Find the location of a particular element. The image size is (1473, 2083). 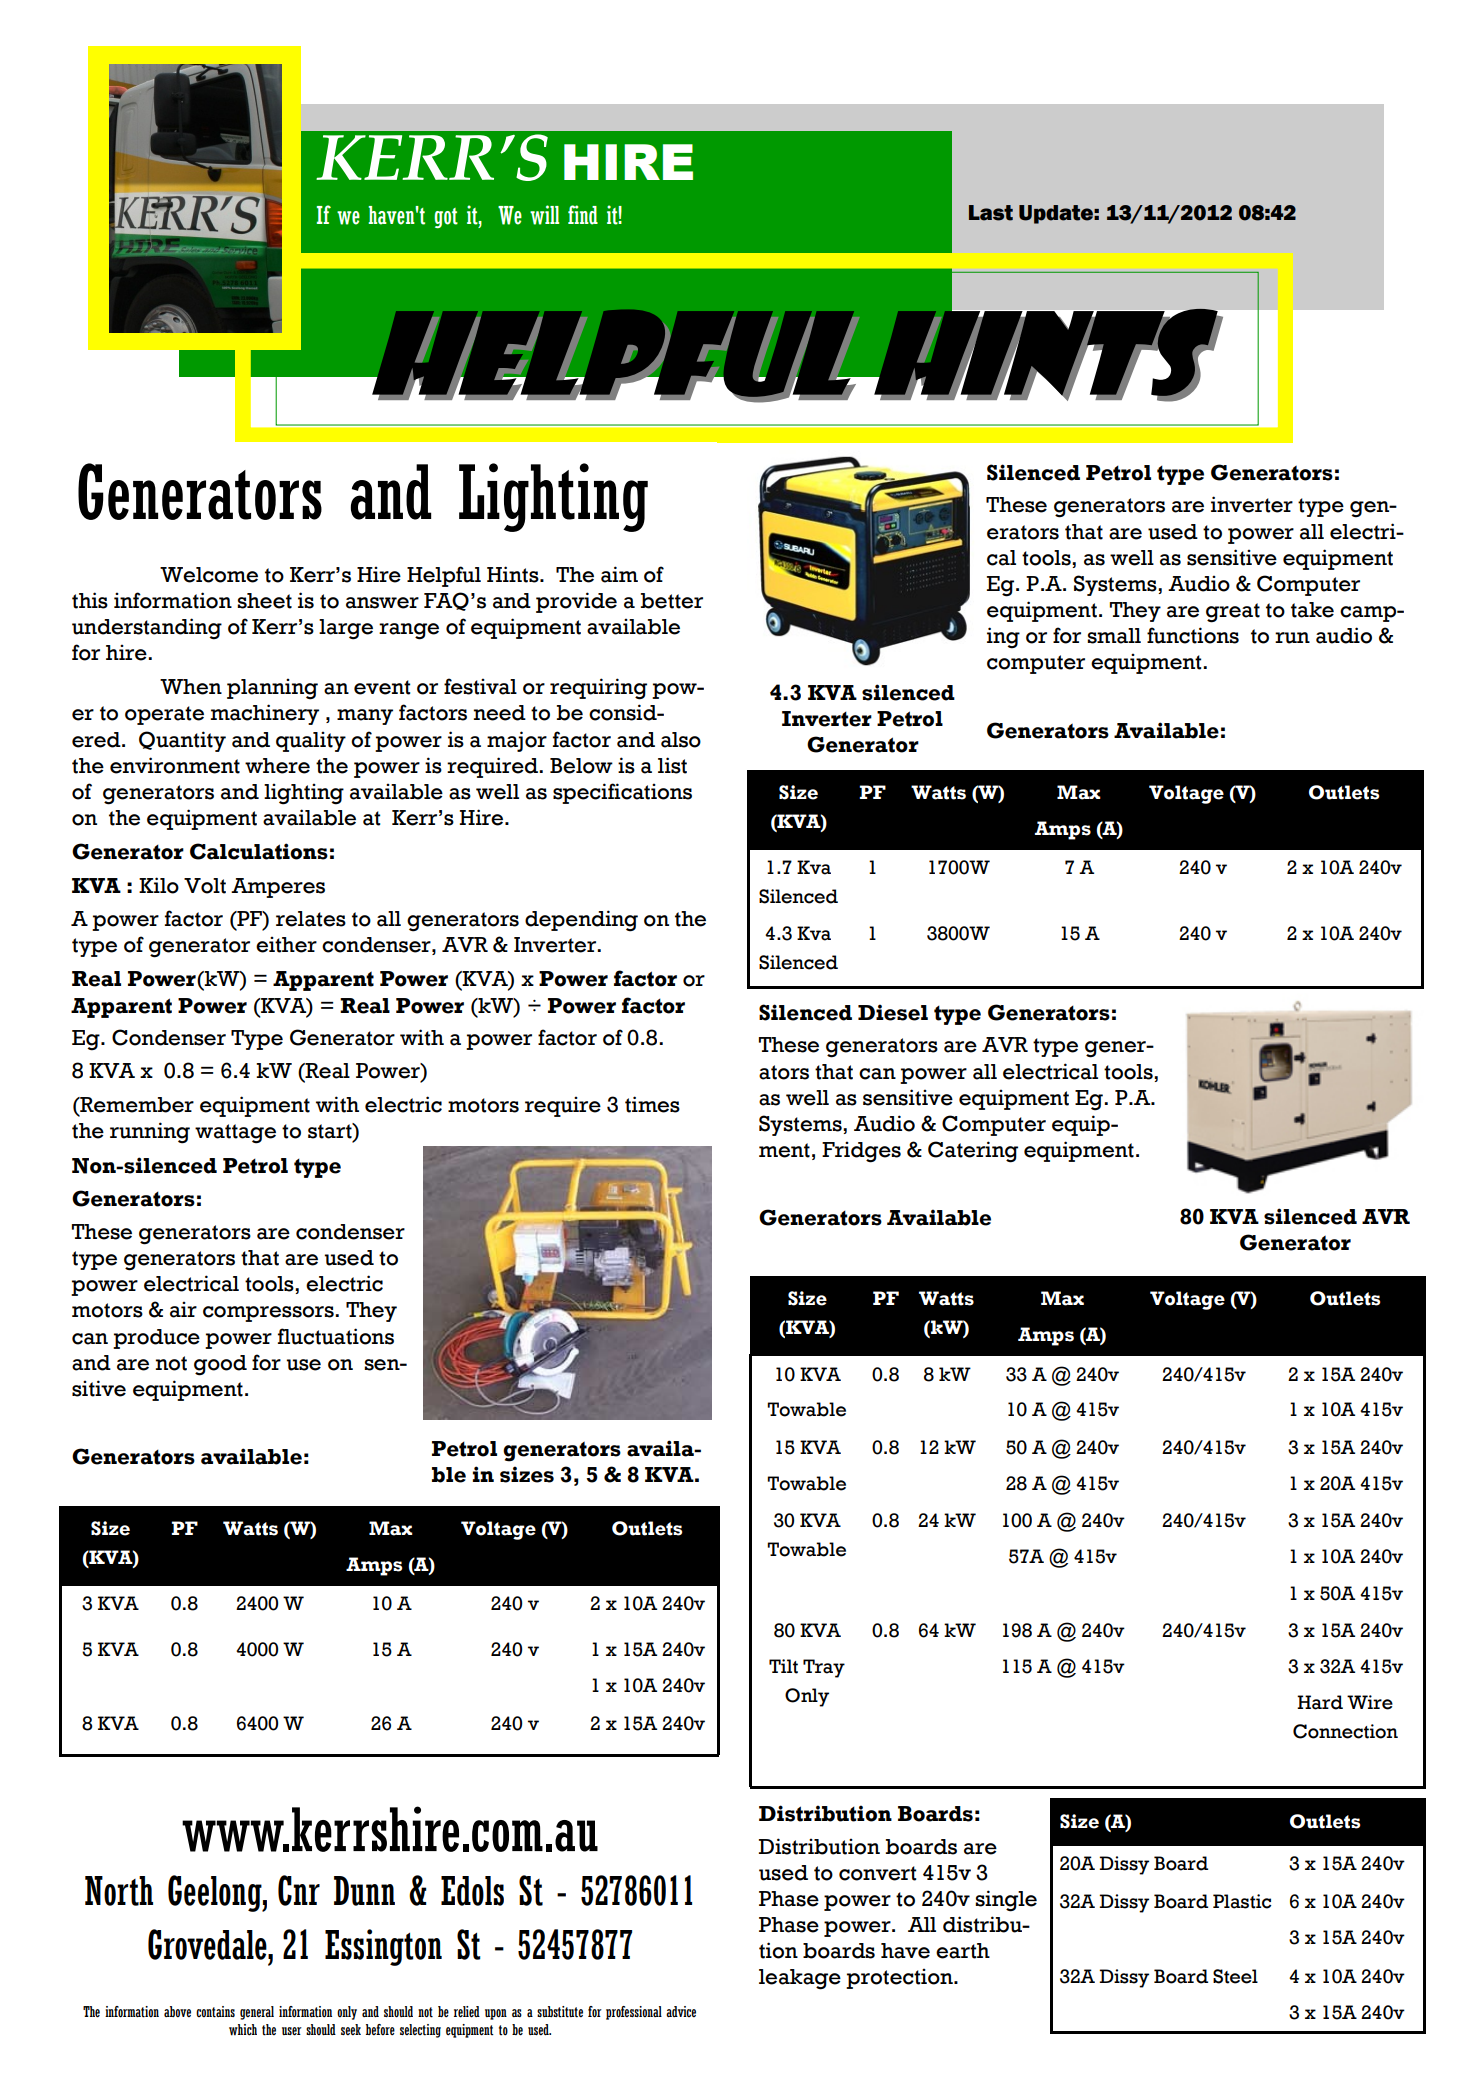

find is located at coordinates (583, 215).
